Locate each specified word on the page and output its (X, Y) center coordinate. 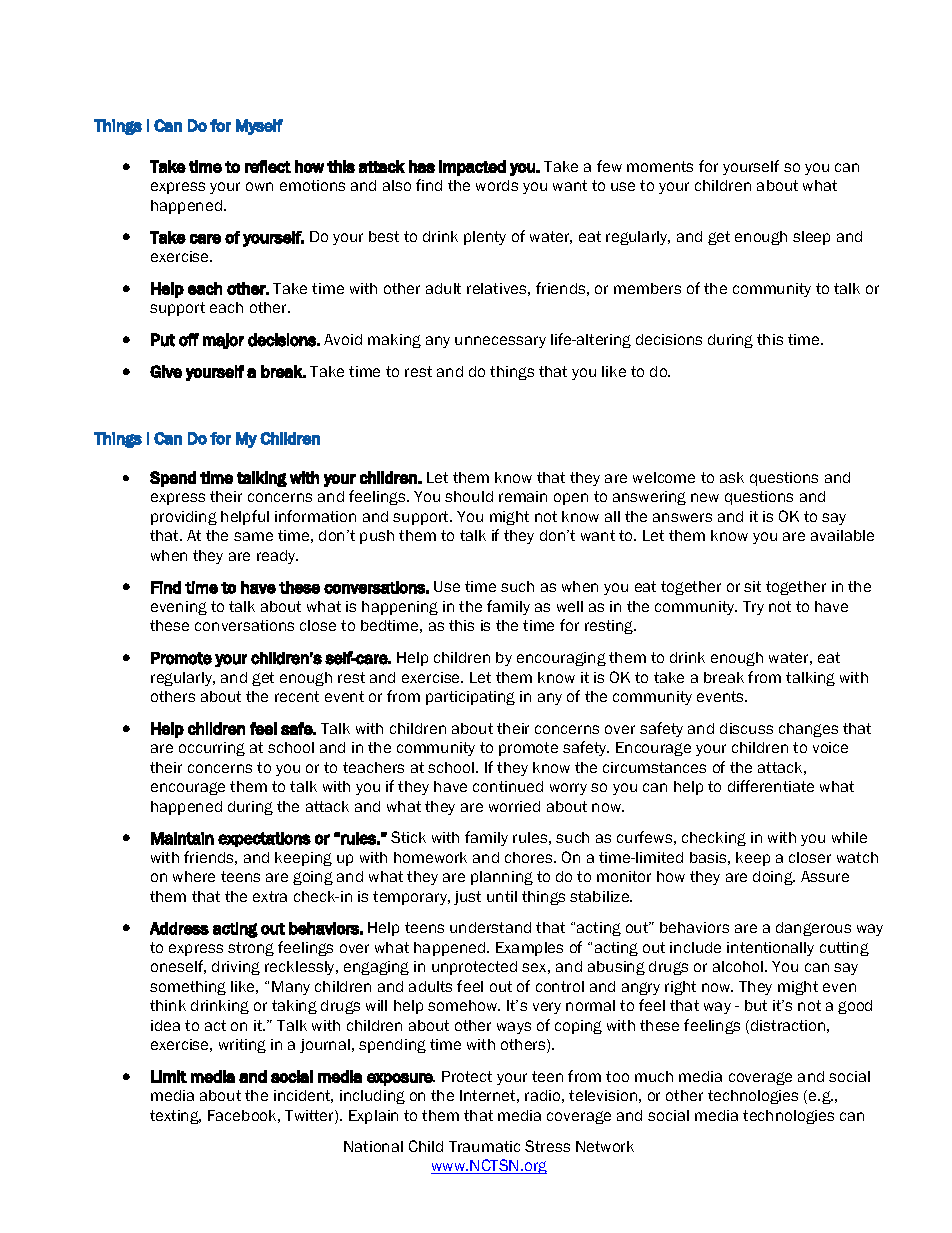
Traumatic (484, 1146)
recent (297, 696)
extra (270, 896)
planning (502, 878)
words (497, 185)
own (259, 186)
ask (732, 477)
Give (166, 371)
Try (753, 608)
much (654, 1076)
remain (523, 496)
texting (175, 1117)
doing (774, 878)
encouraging (561, 659)
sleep (811, 238)
